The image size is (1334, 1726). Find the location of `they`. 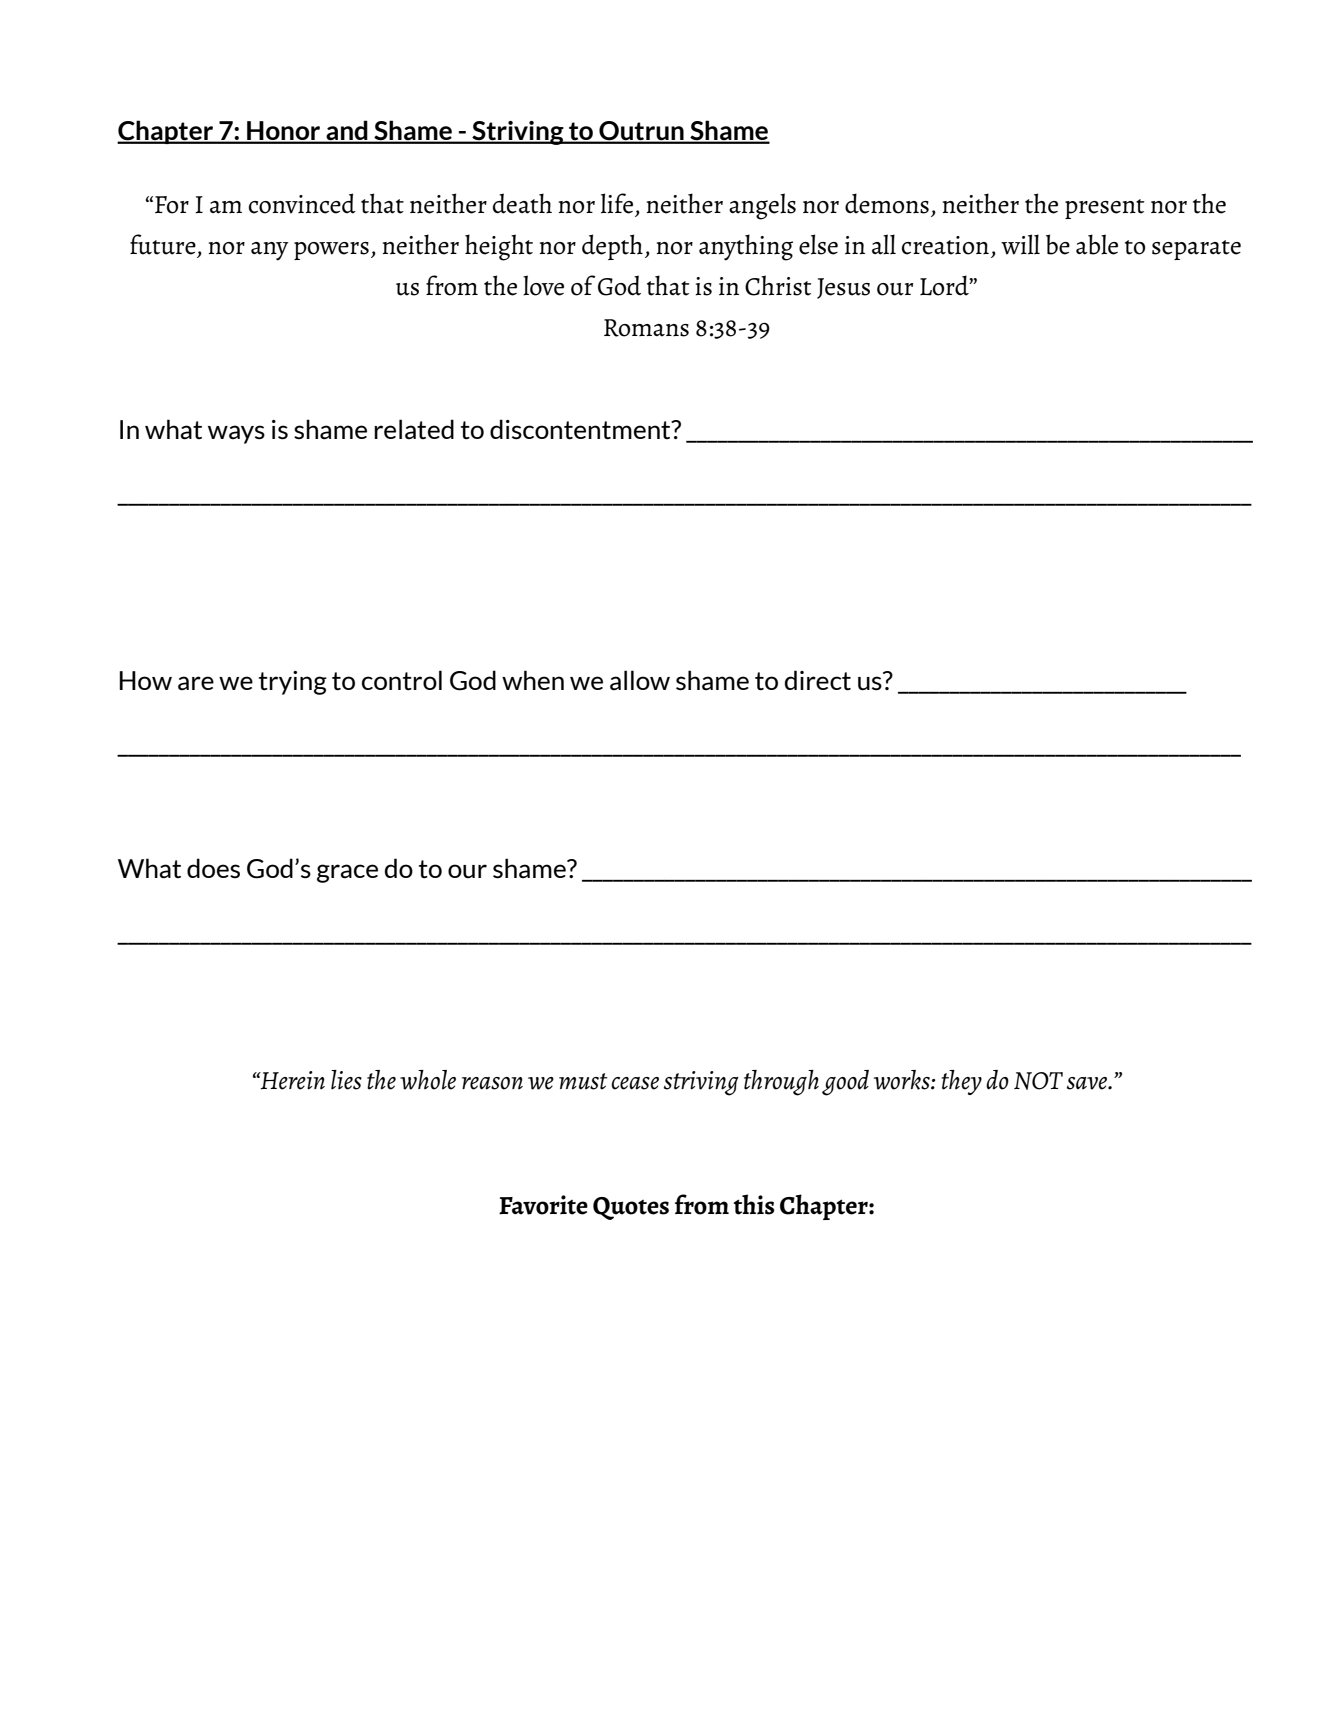

they is located at coordinates (961, 1082).
